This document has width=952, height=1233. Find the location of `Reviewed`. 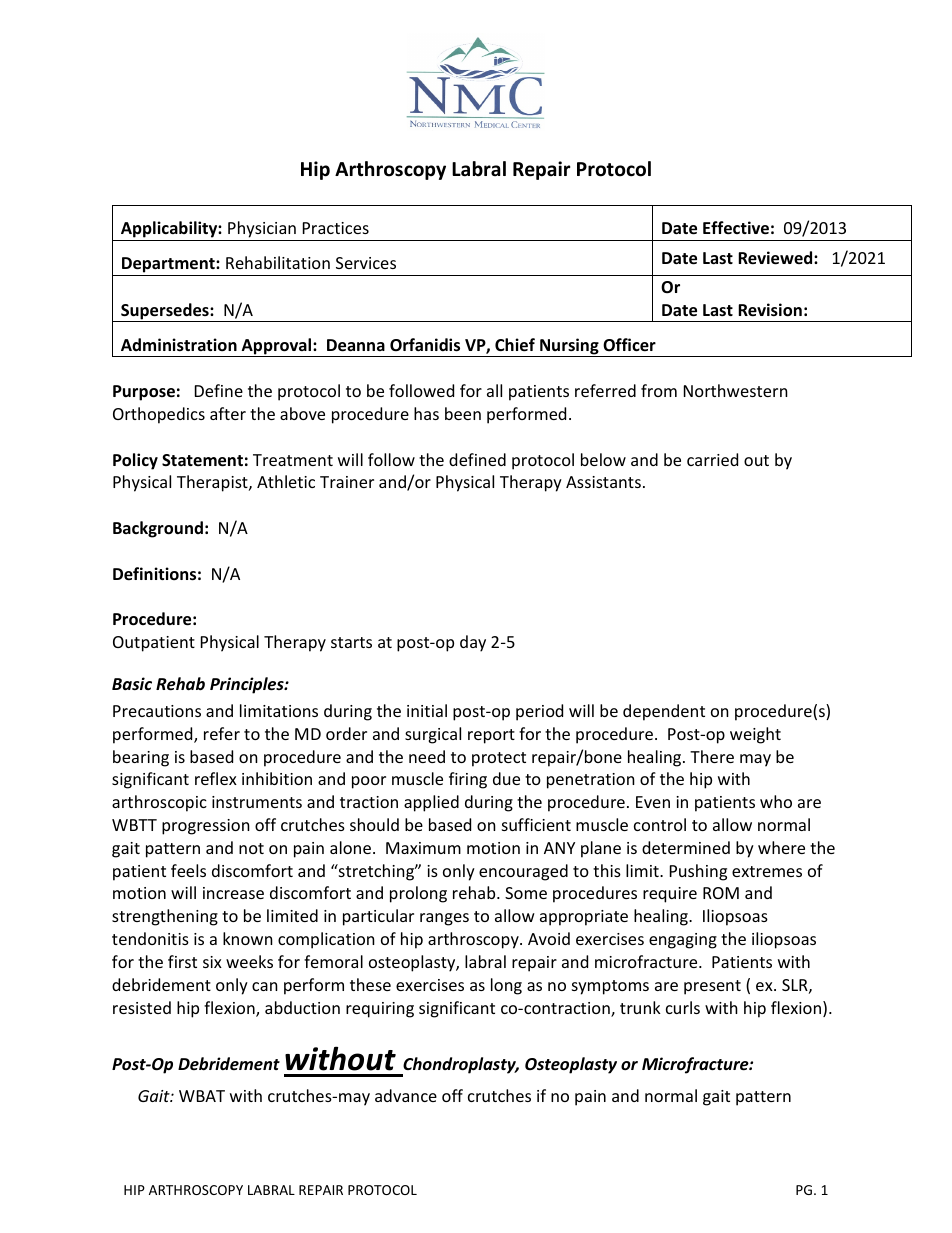

Reviewed is located at coordinates (776, 258).
